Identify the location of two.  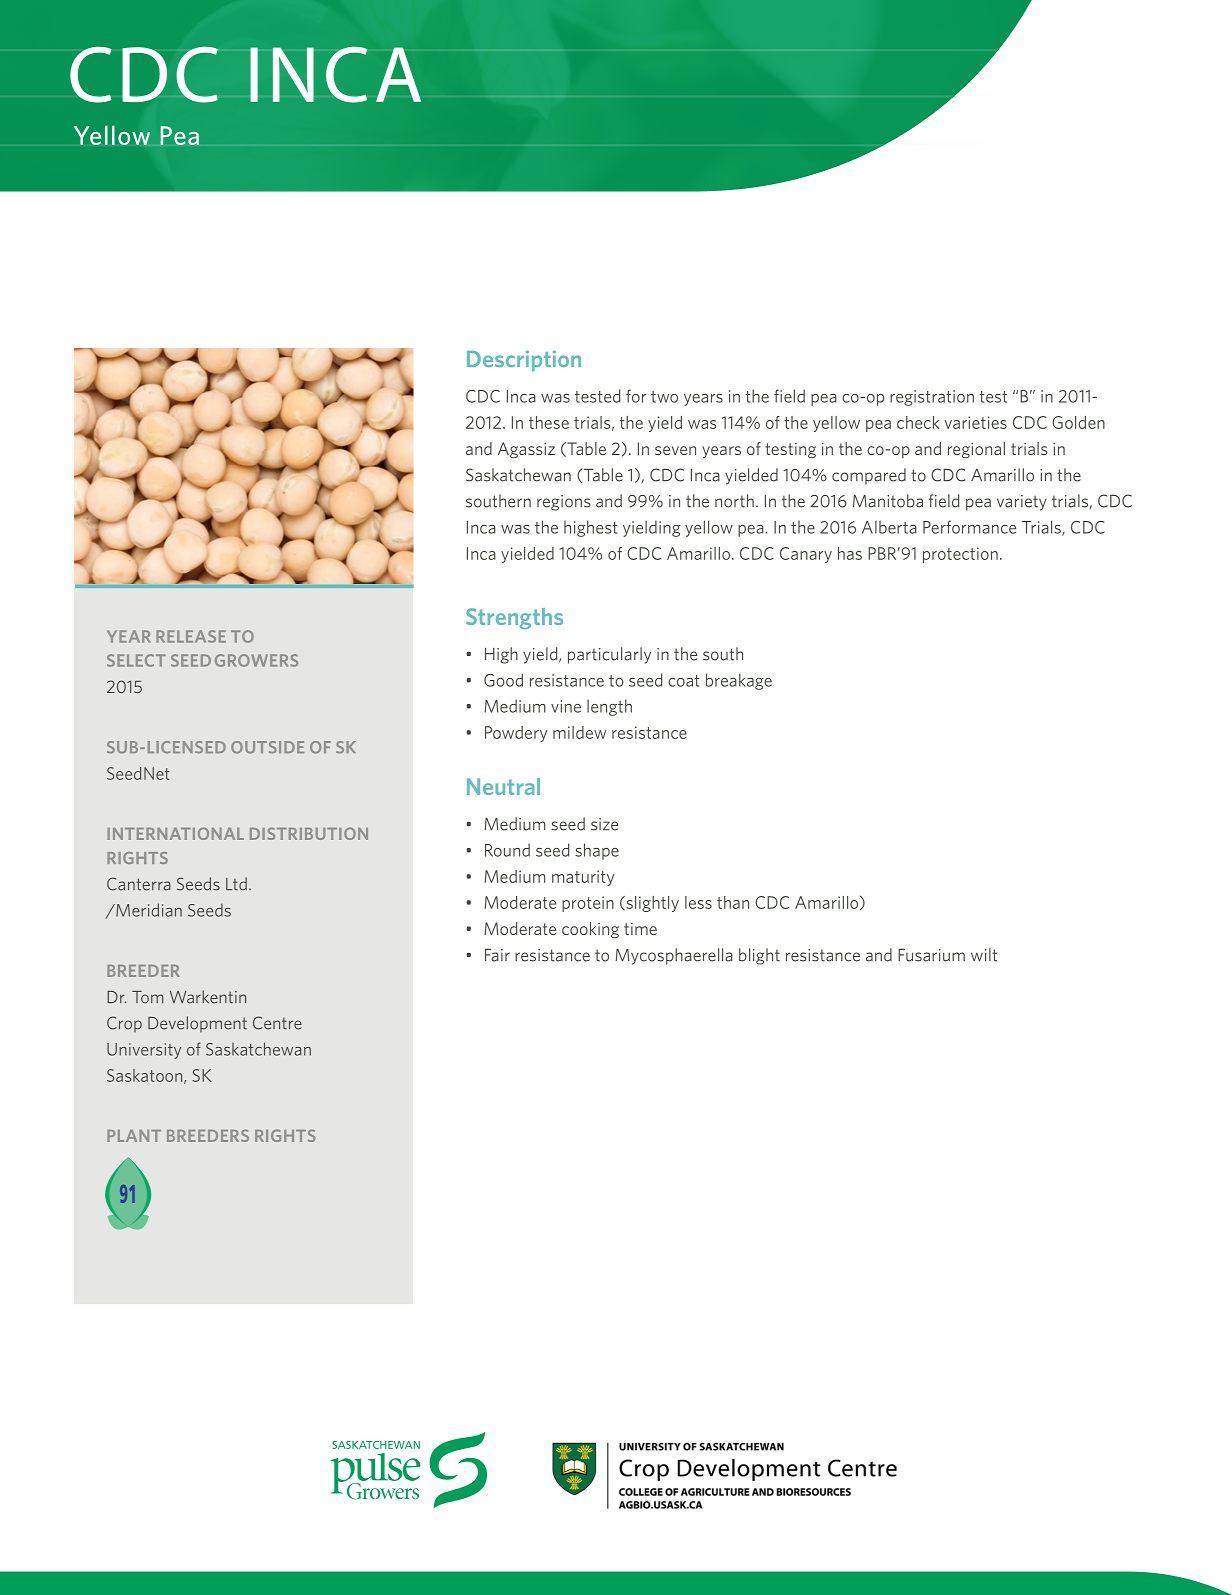
(664, 397).
